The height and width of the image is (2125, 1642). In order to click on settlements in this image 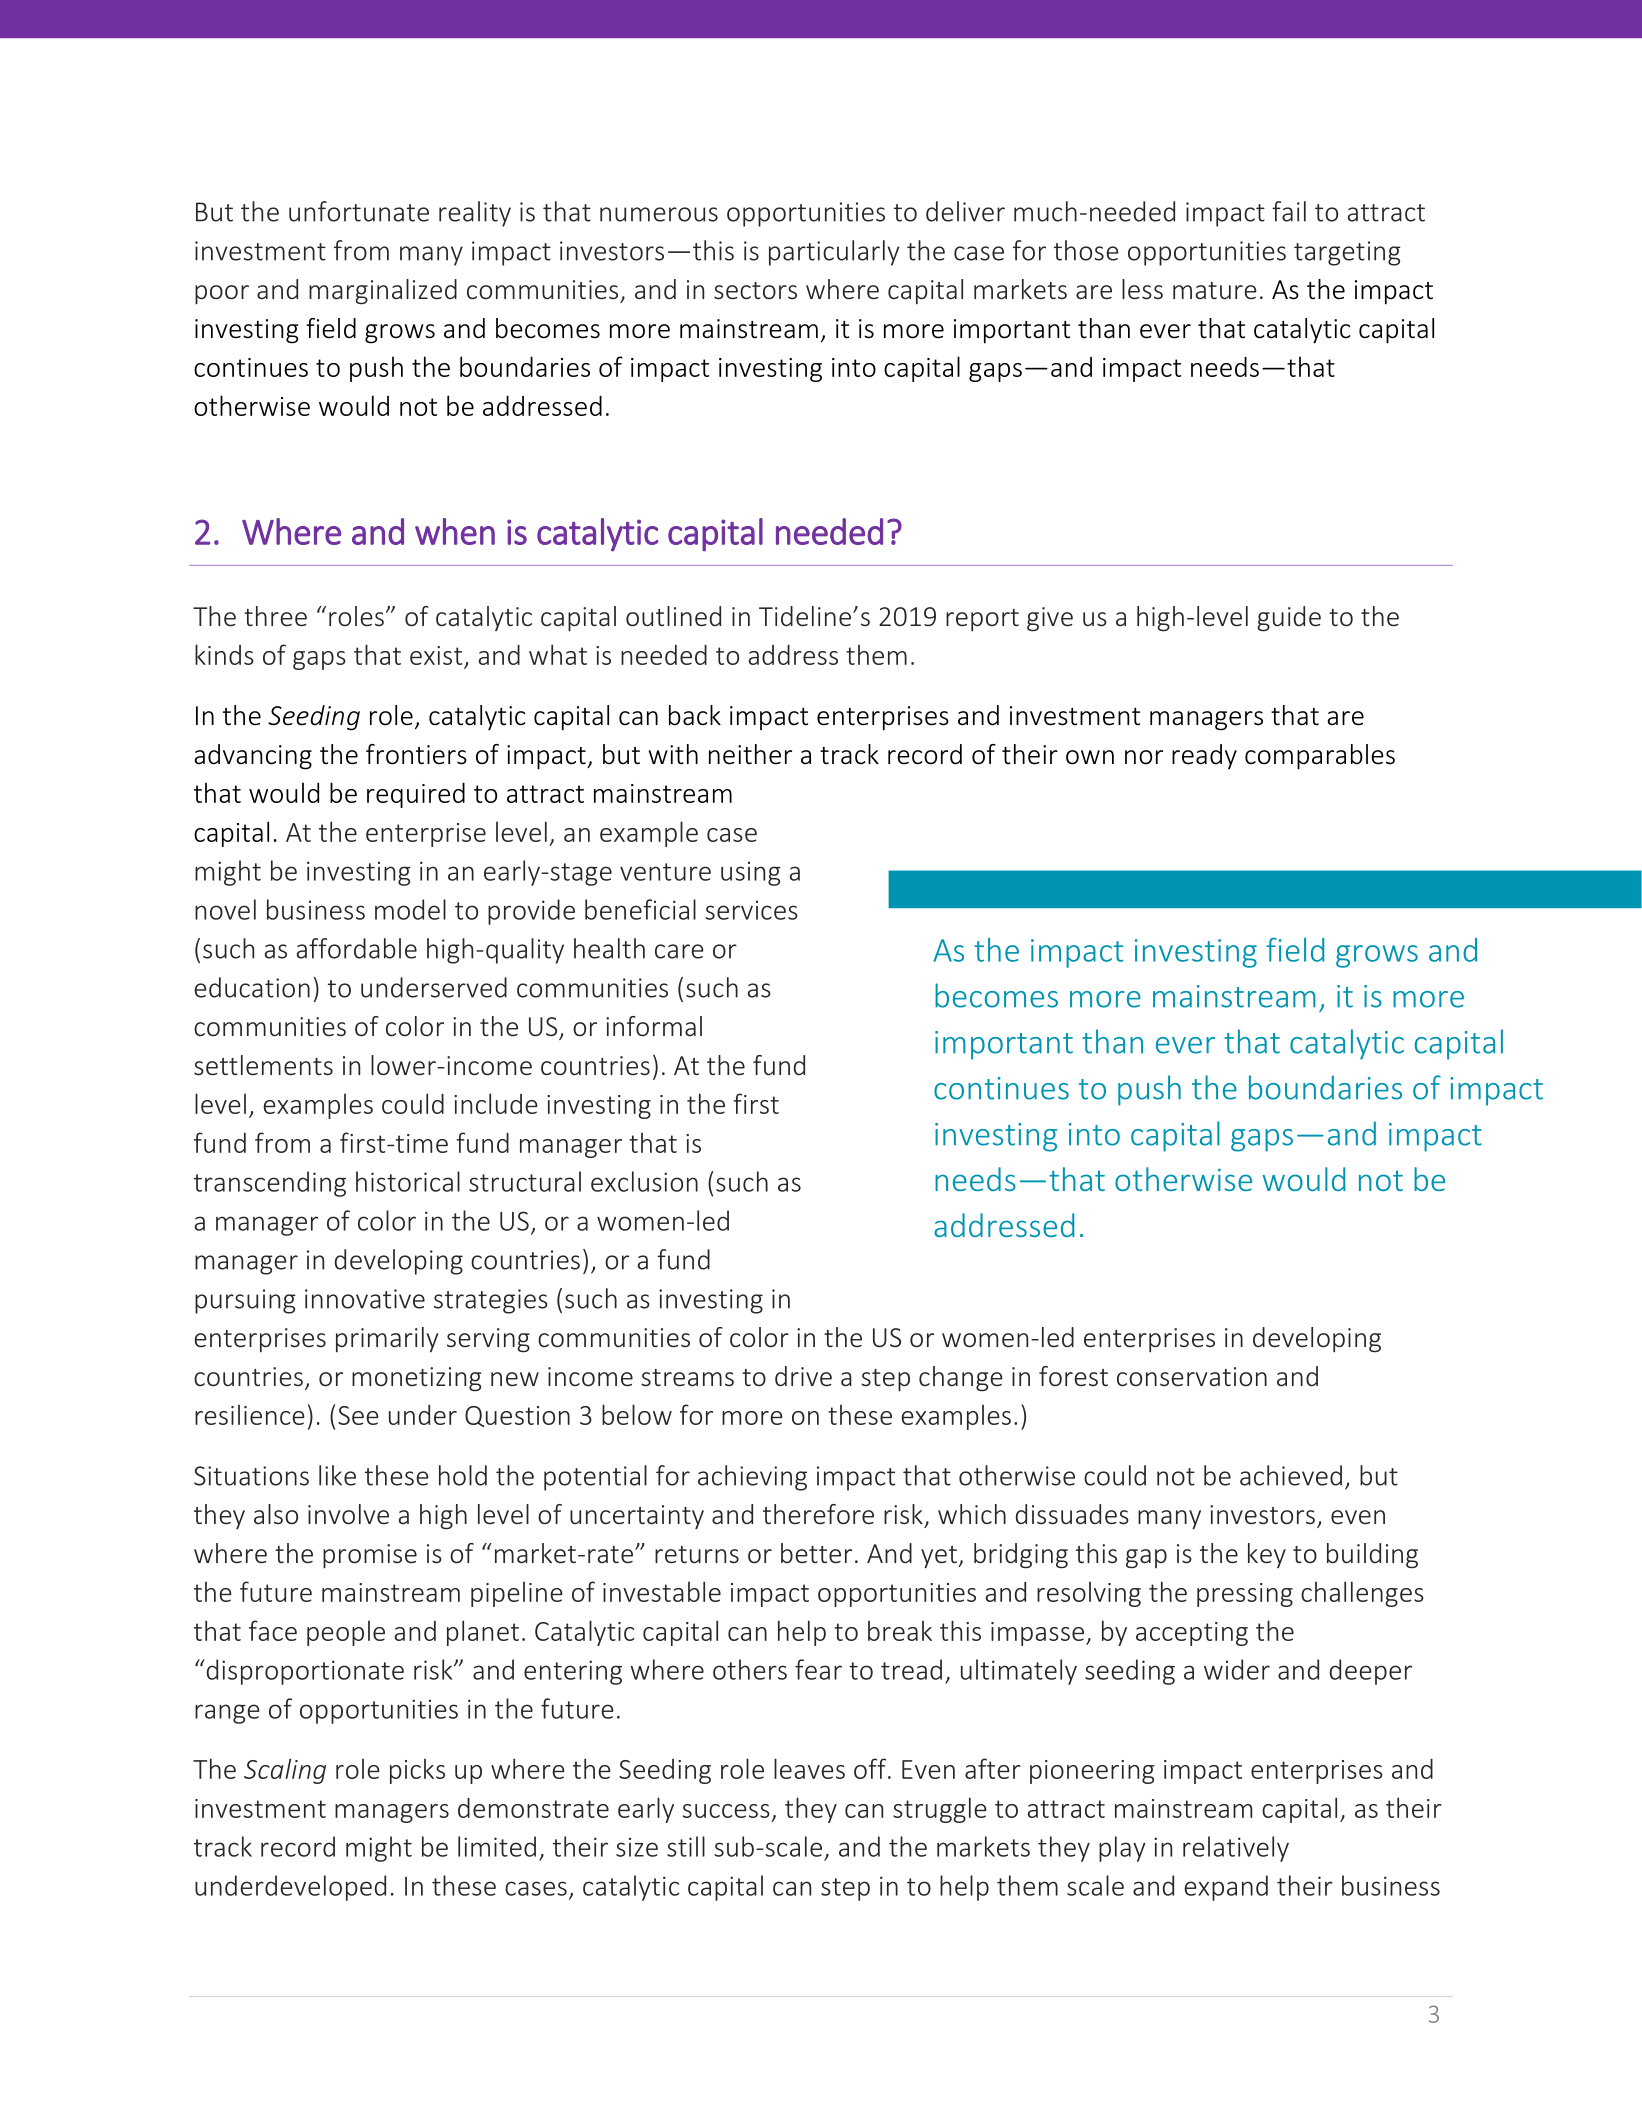, I will do `click(263, 1065)`.
